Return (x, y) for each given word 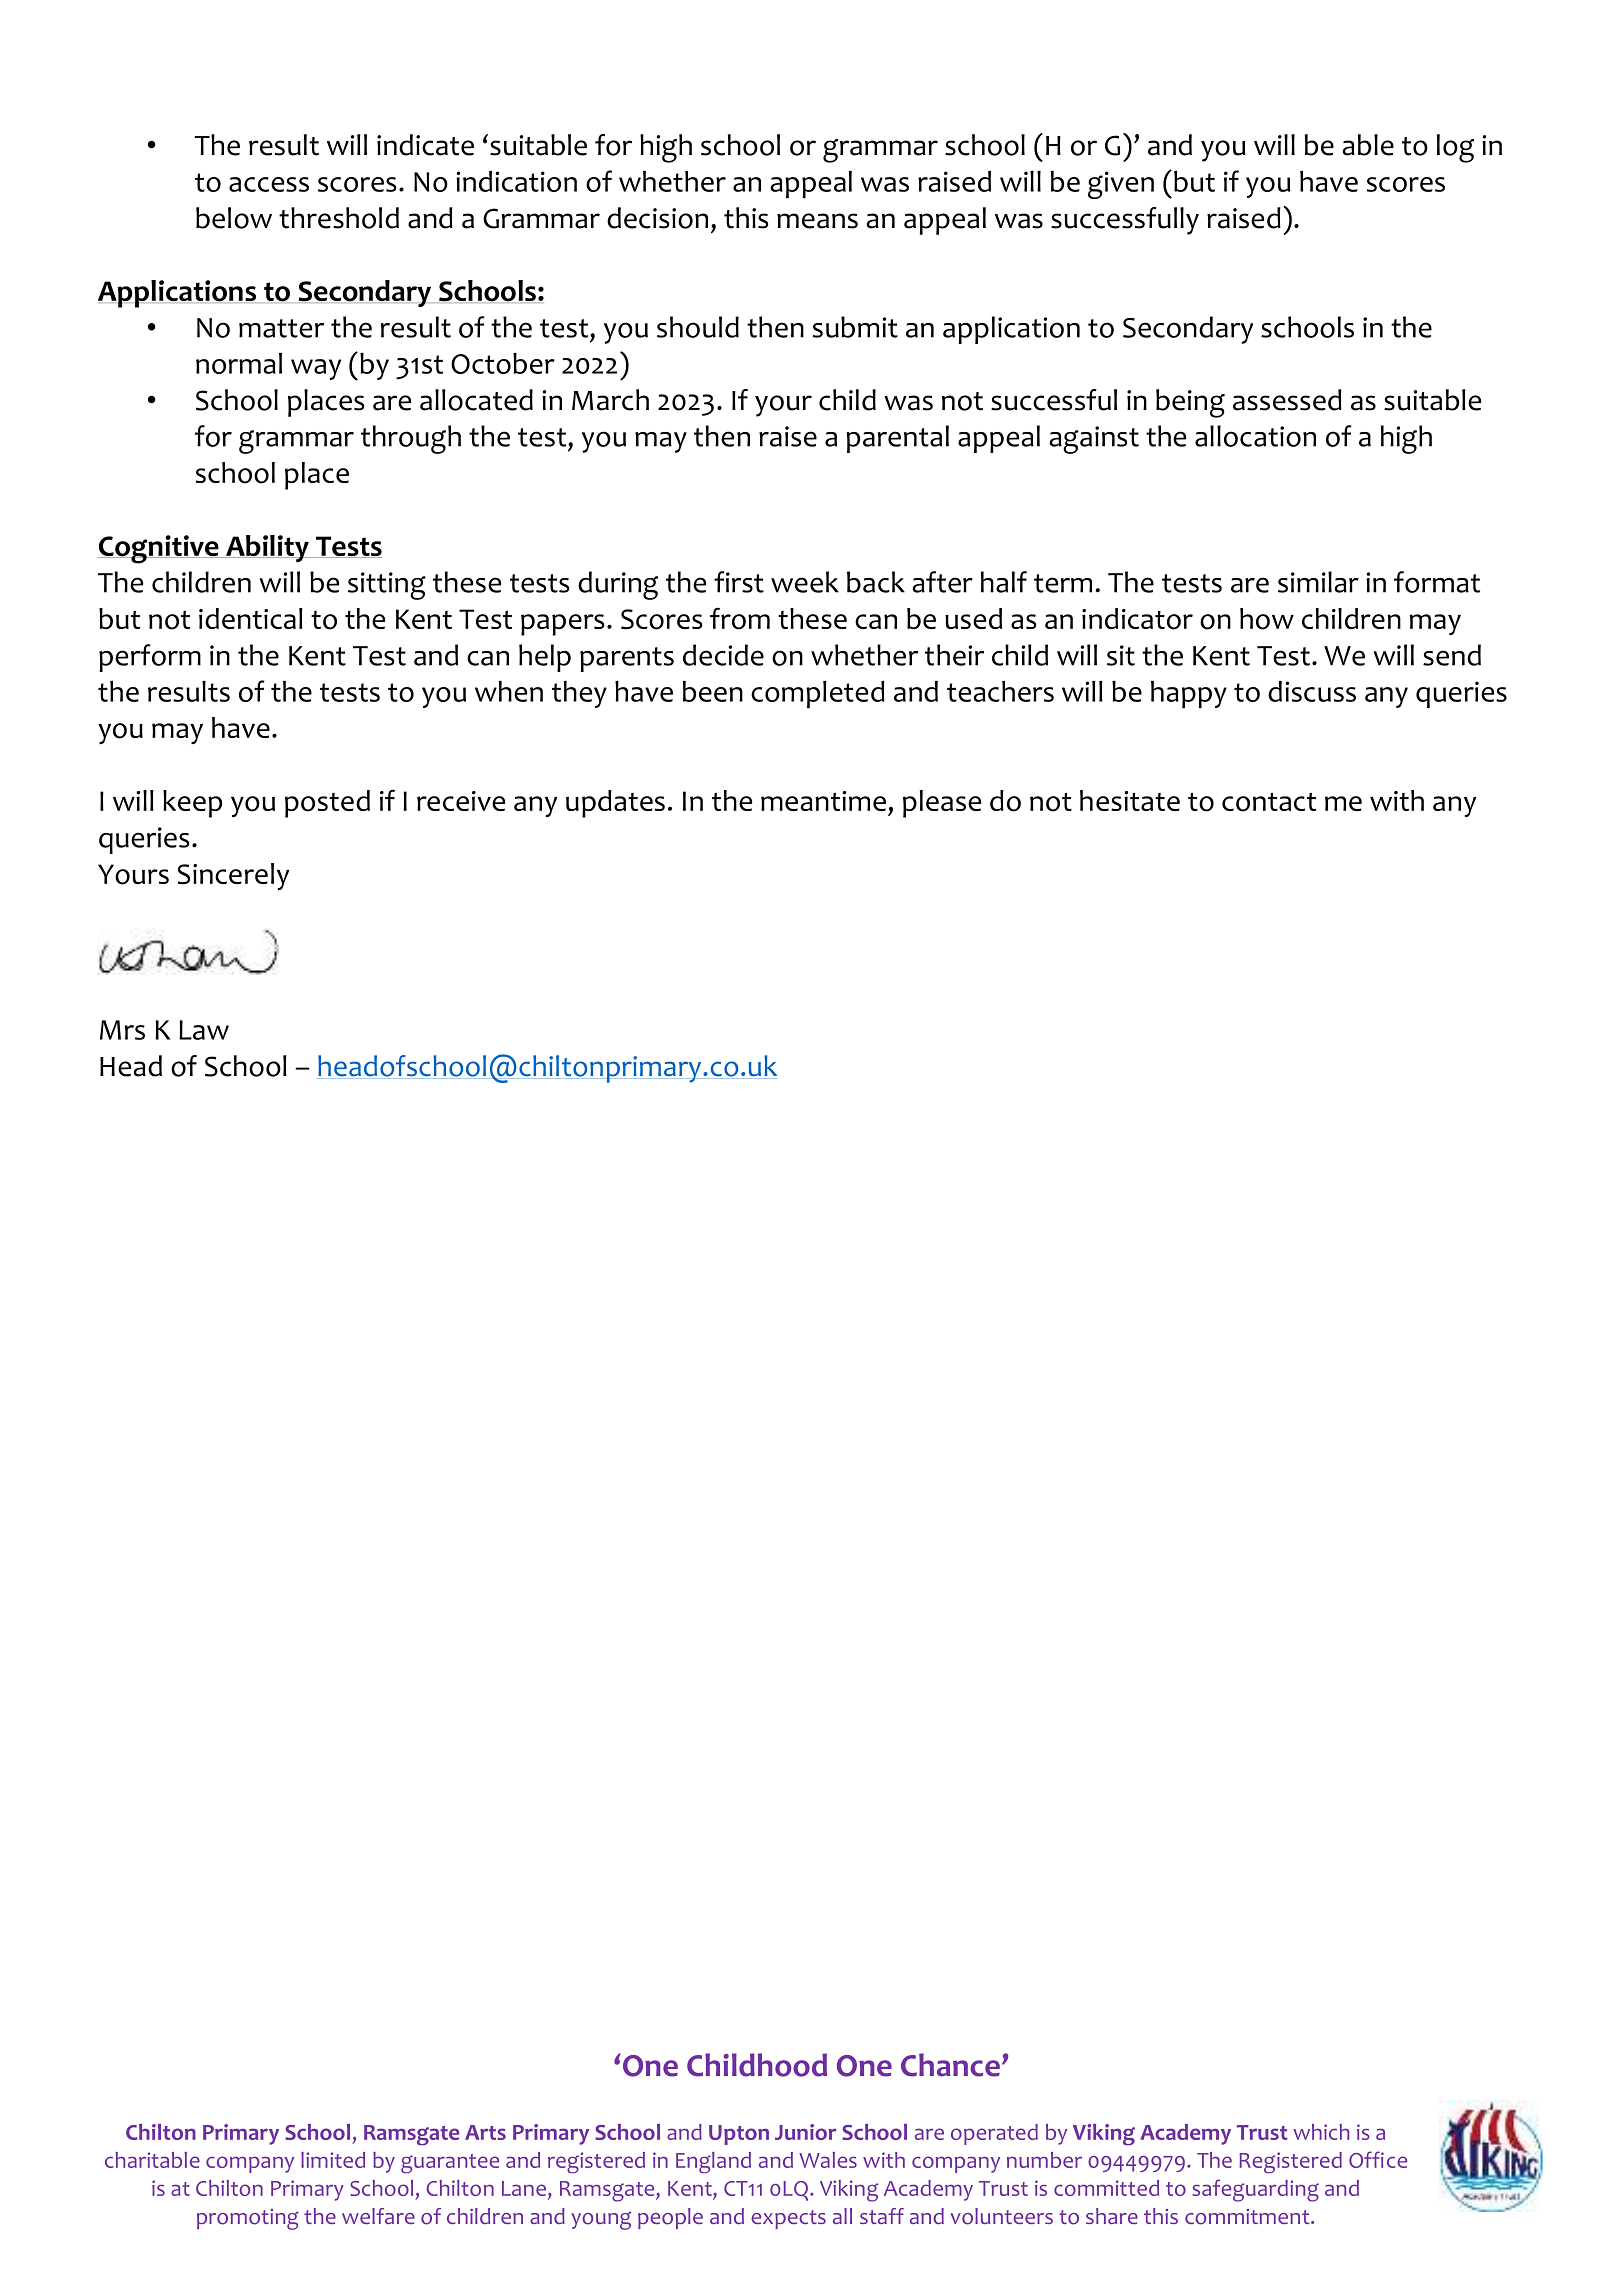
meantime (823, 801)
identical (251, 618)
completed (818, 694)
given (1121, 185)
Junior (806, 2132)
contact (1269, 802)
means (817, 221)
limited (333, 2160)
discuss (1312, 691)
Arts (485, 2132)
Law (204, 1030)
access (269, 184)
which (1321, 2132)
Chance (950, 2065)
